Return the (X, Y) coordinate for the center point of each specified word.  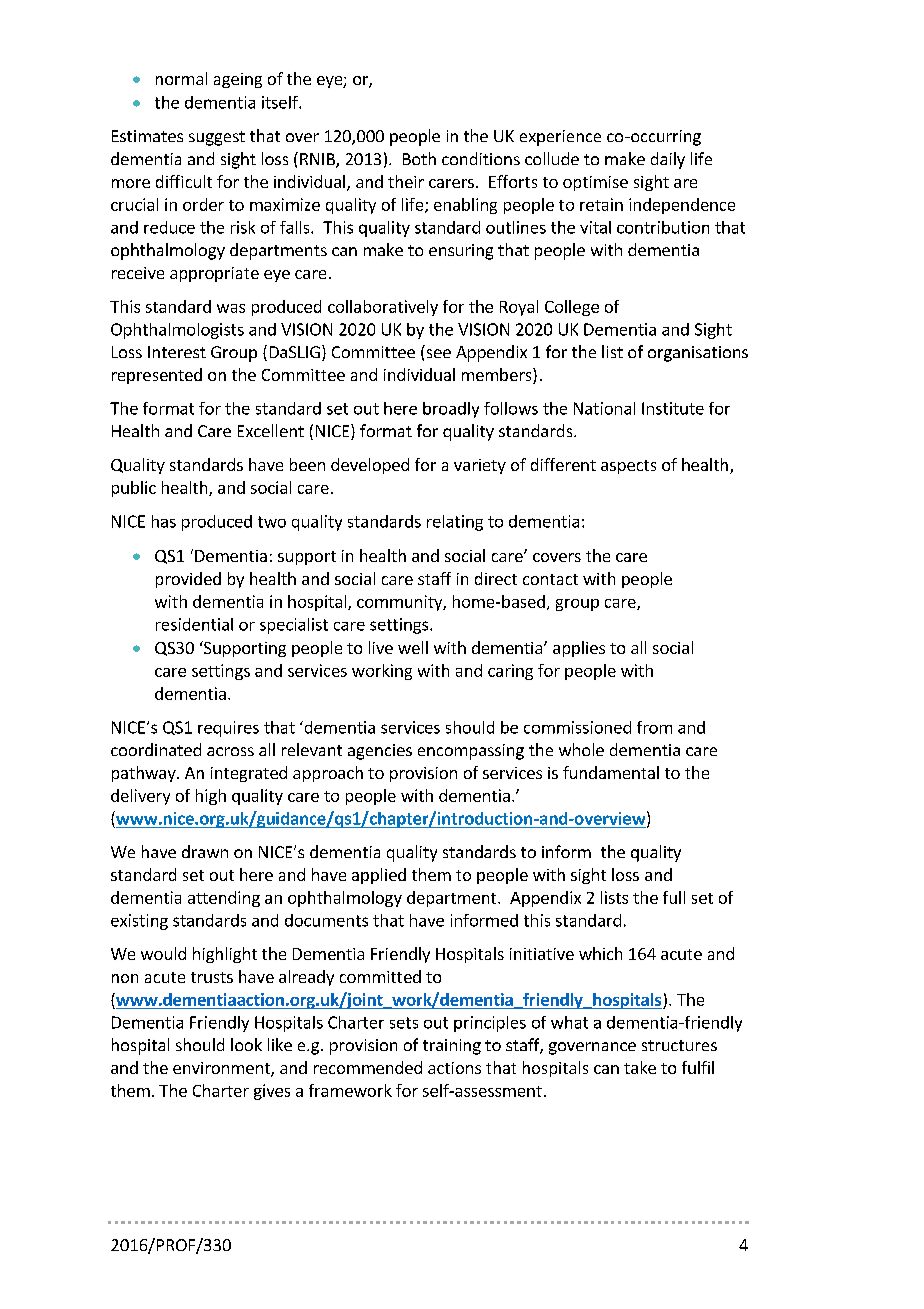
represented (157, 376)
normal (181, 78)
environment (222, 1069)
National (604, 408)
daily (668, 160)
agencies (380, 752)
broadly (451, 410)
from (654, 727)
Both (419, 158)
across (230, 751)
